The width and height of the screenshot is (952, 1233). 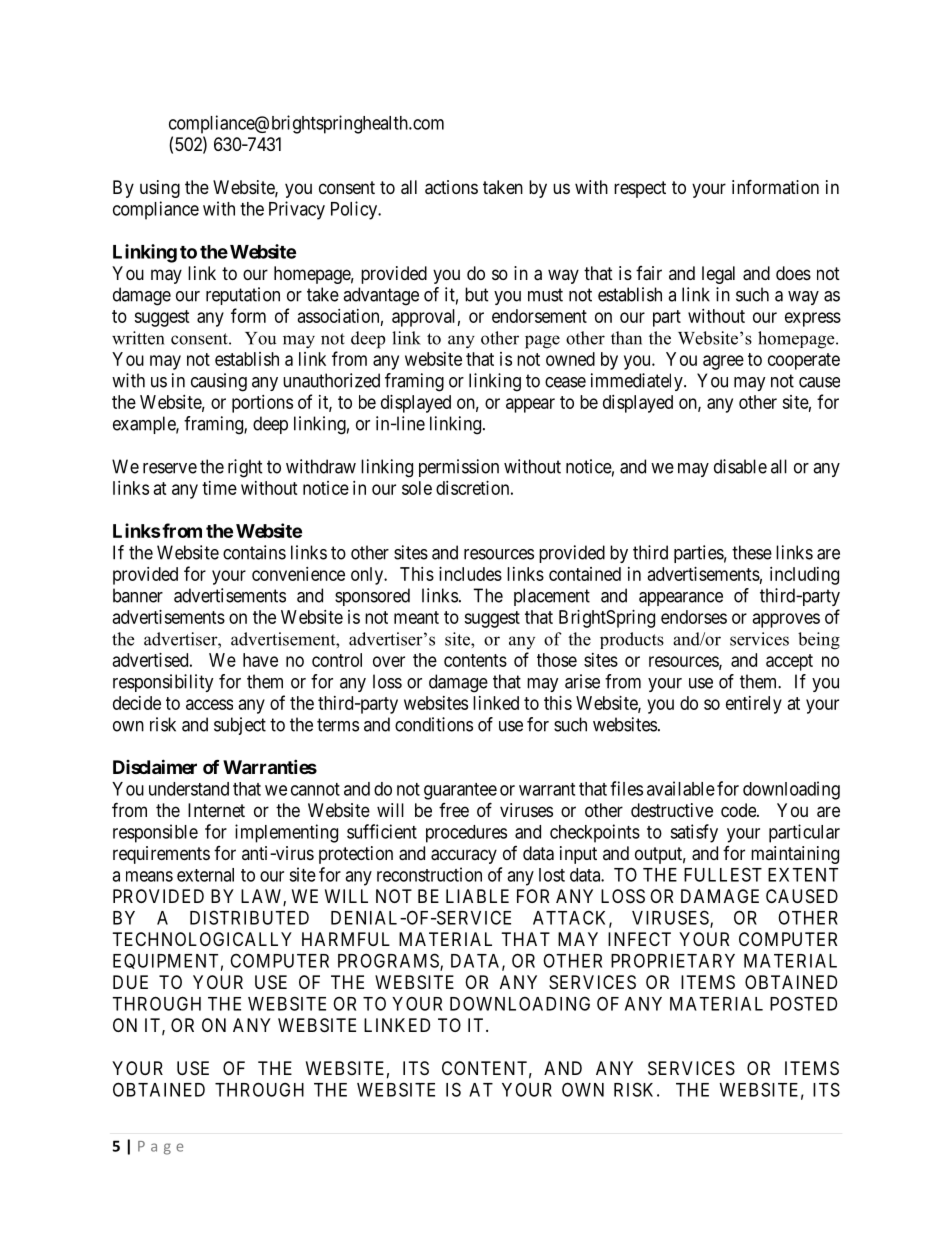 I want to click on Privacy, so click(x=297, y=210).
